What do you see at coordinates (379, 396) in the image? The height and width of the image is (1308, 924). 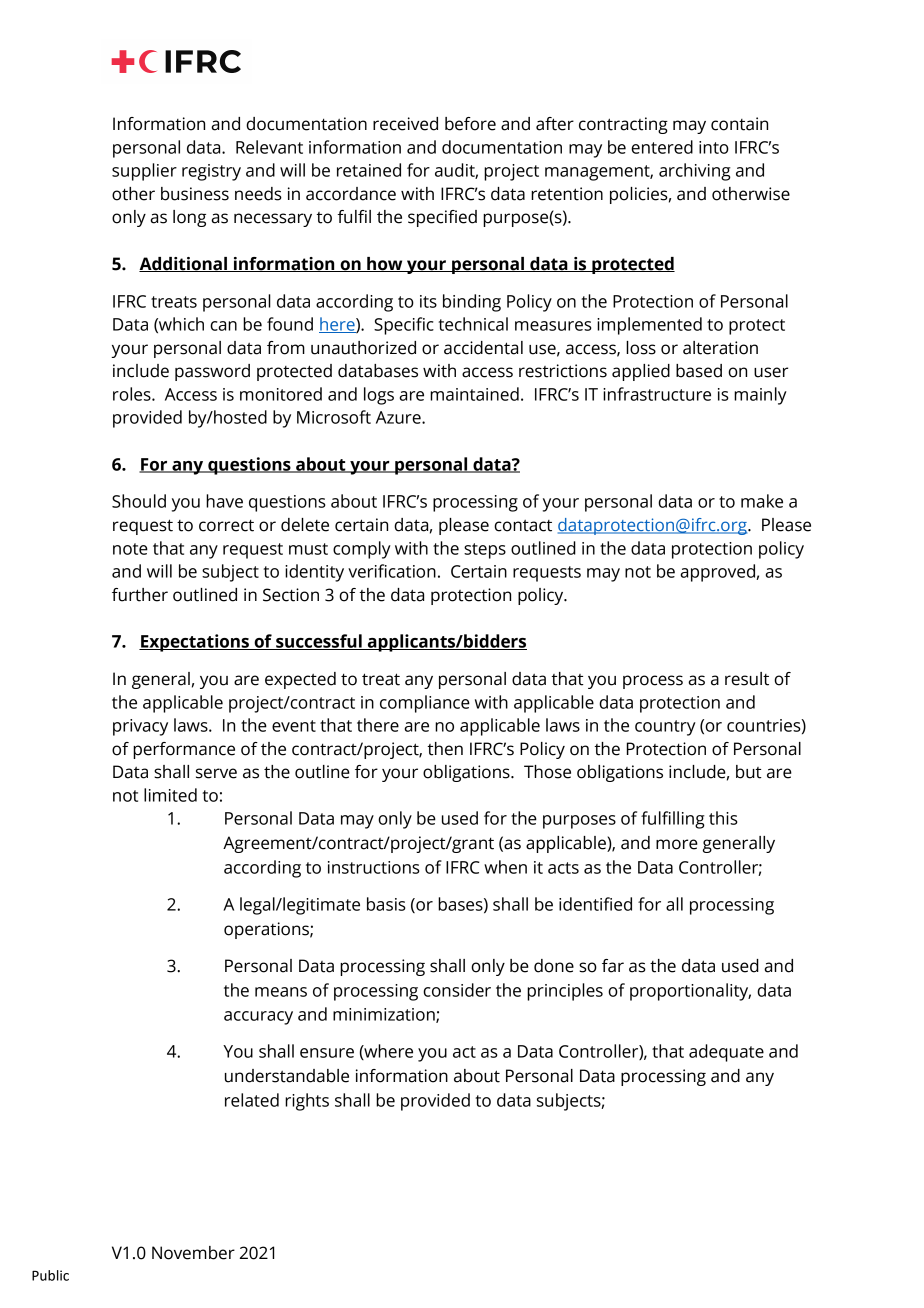 I see `logs` at bounding box center [379, 396].
